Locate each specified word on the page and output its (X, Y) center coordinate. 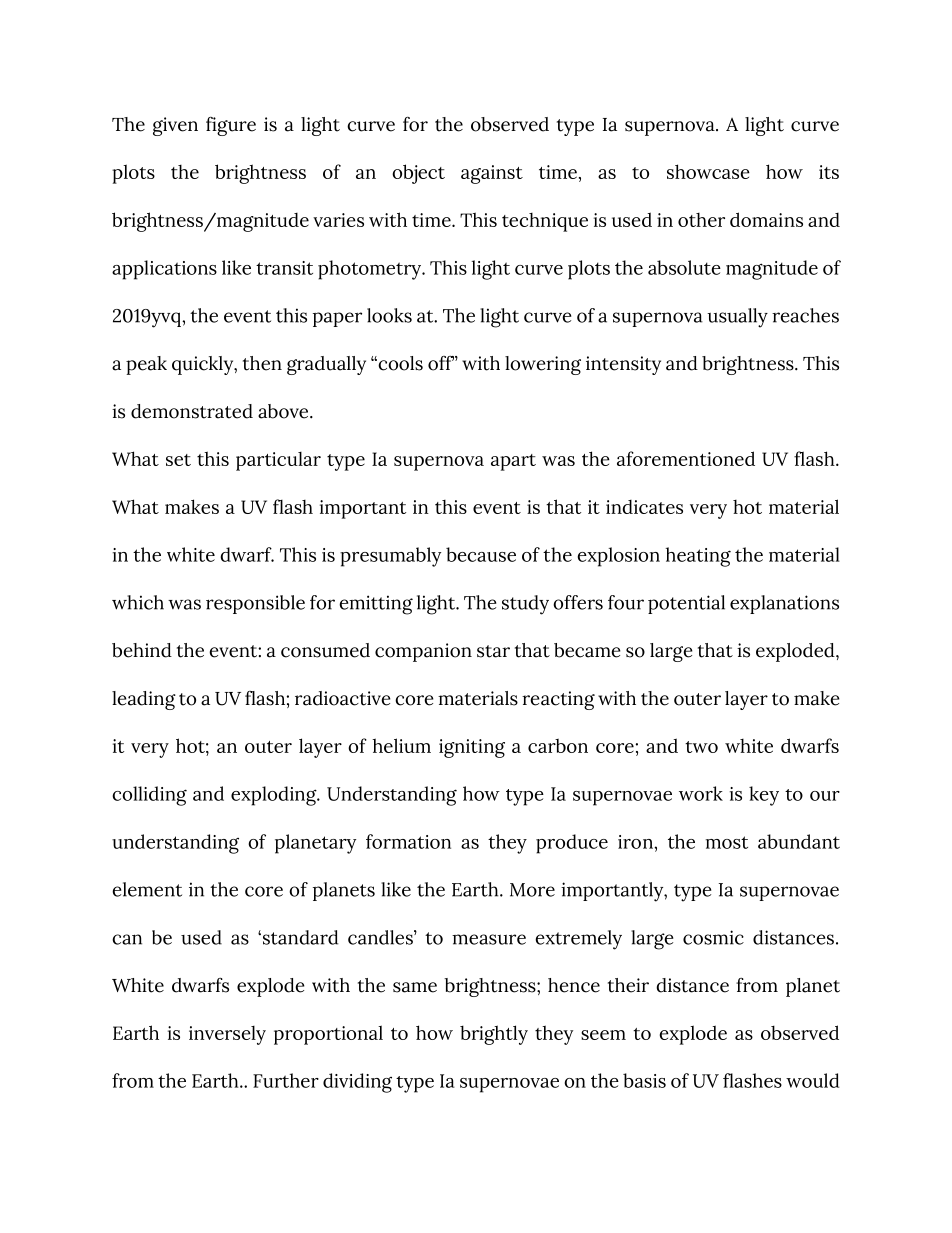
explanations (784, 604)
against (492, 174)
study (525, 605)
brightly (494, 1035)
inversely (227, 1035)
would (812, 1080)
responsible (255, 604)
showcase (708, 171)
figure (231, 126)
